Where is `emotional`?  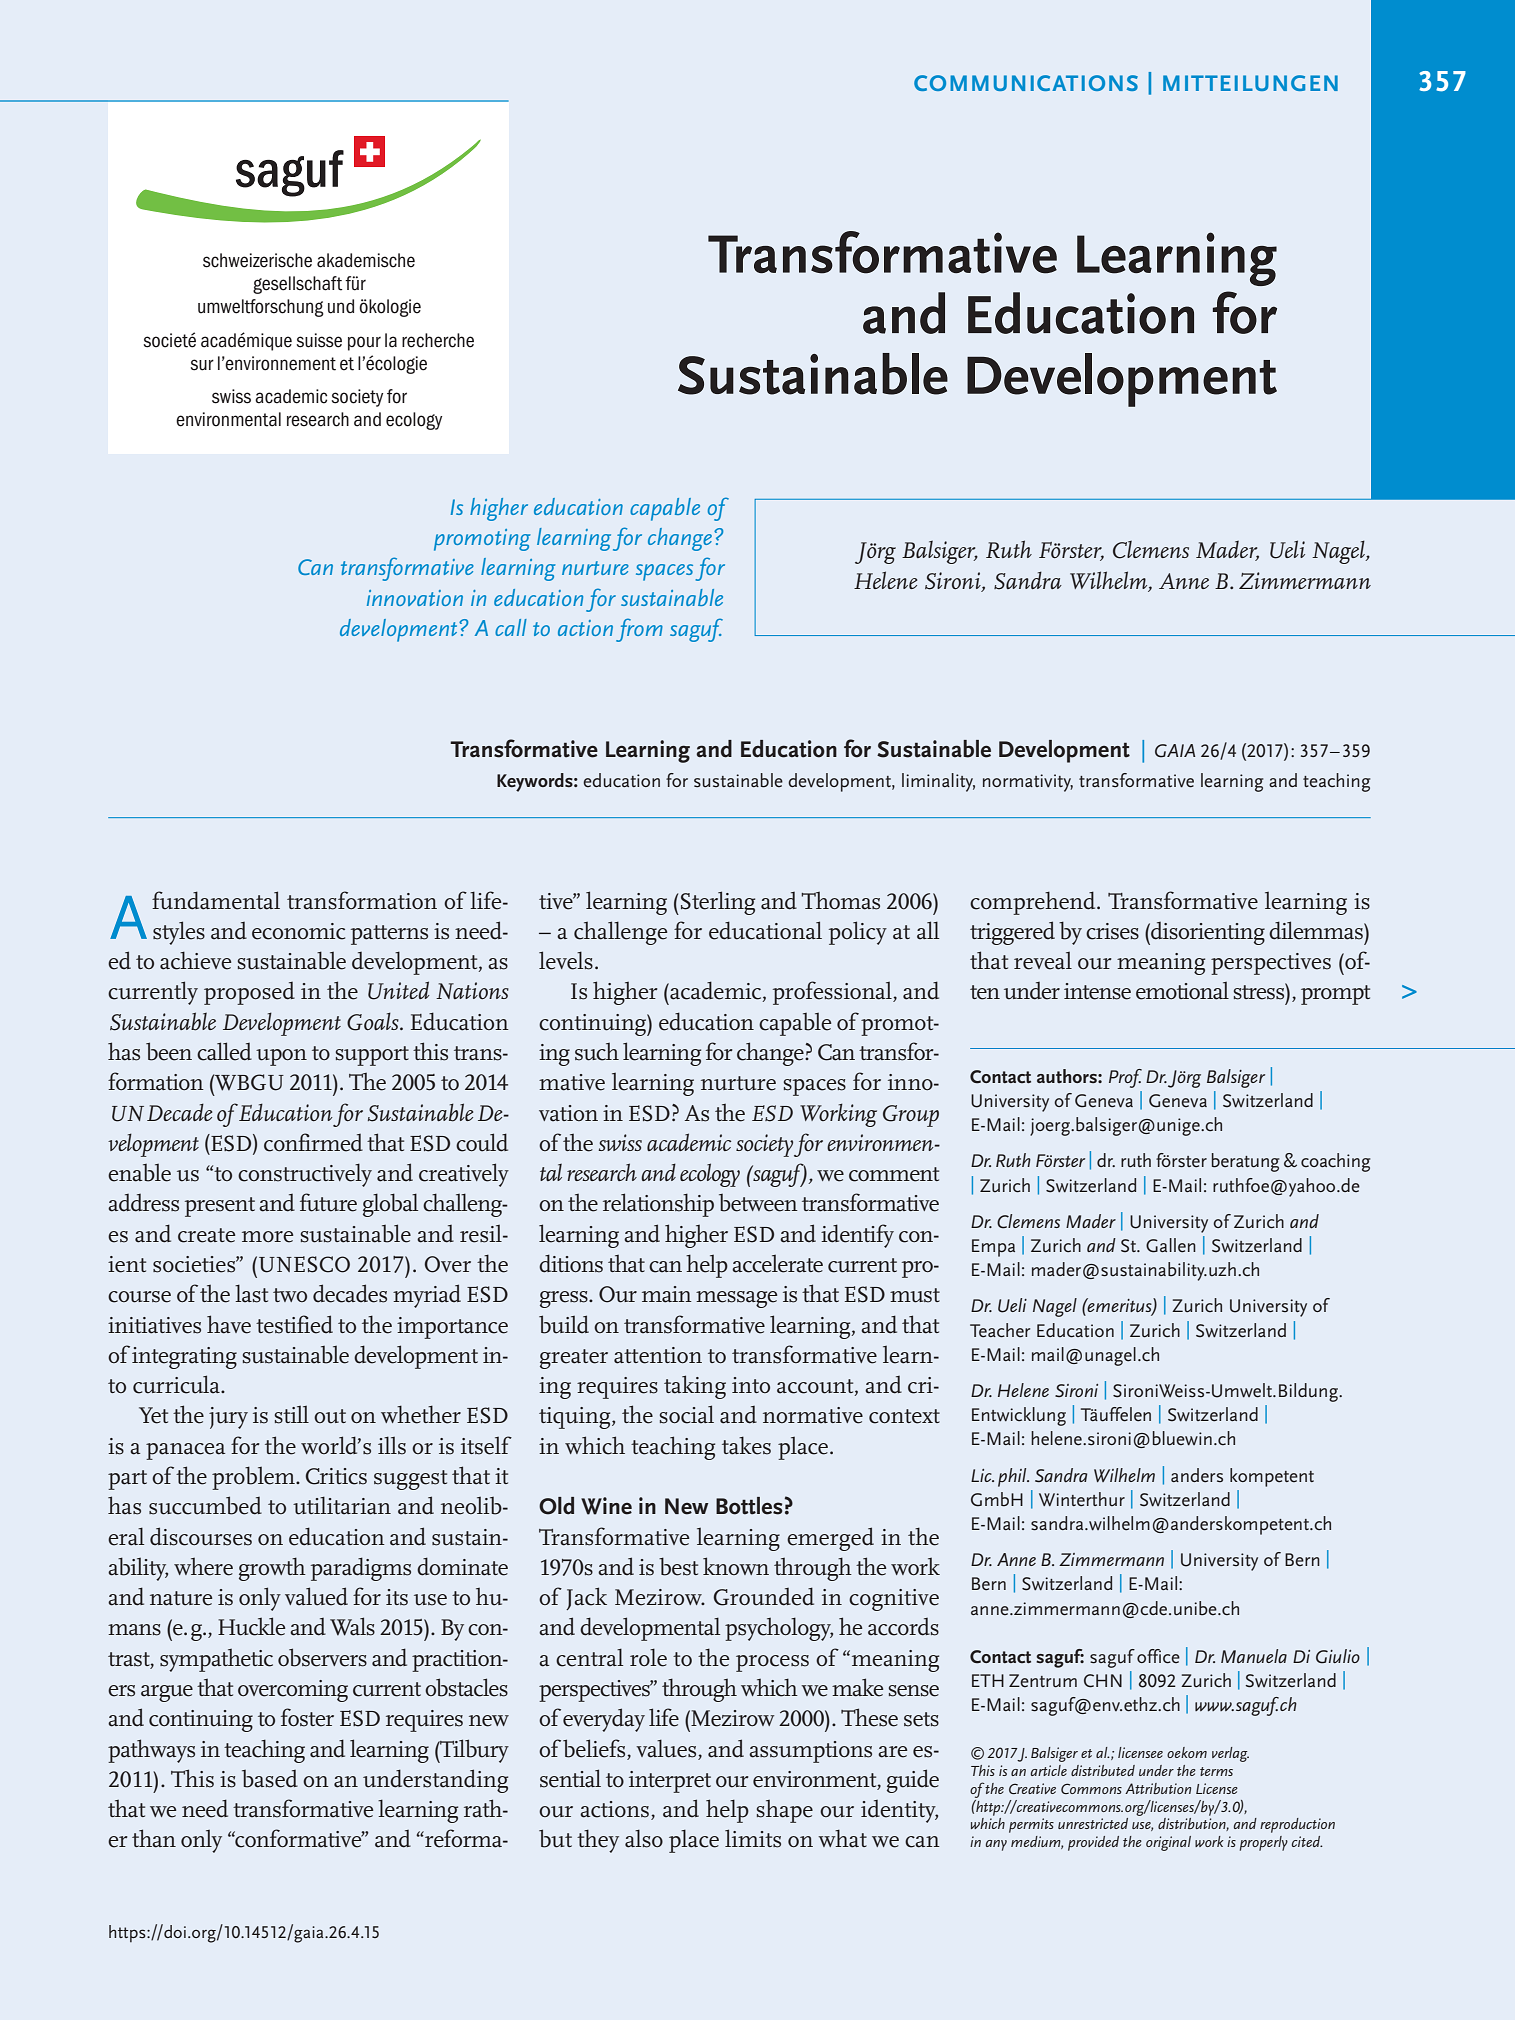 emotional is located at coordinates (1182, 990).
